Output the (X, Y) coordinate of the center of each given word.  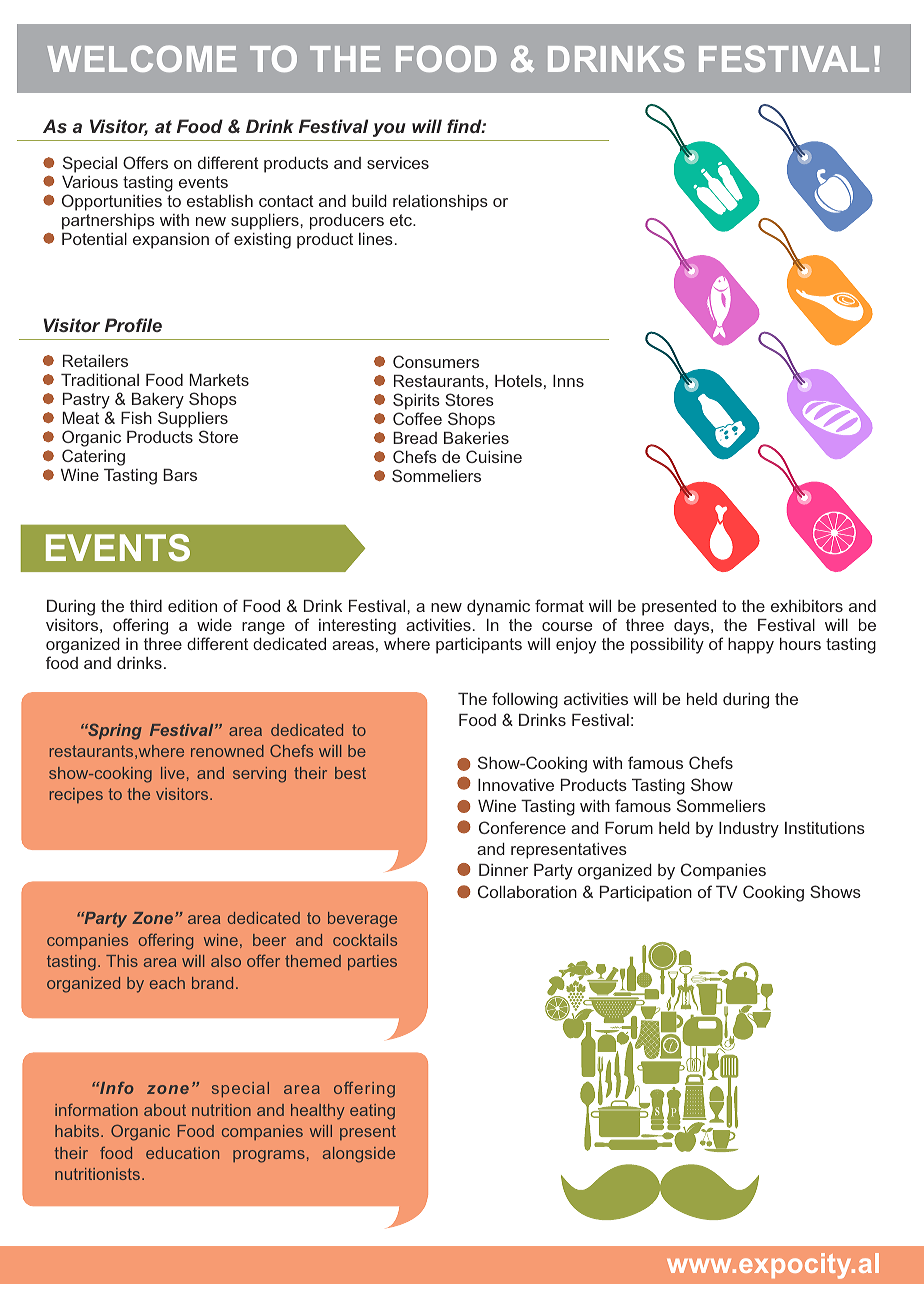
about (165, 1110)
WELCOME (142, 58)
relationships (440, 203)
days (693, 627)
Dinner (503, 870)
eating (372, 1112)
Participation (646, 894)
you (389, 130)
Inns (568, 381)
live (173, 773)
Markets (219, 380)
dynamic (498, 608)
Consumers (436, 361)
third (146, 606)
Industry (749, 830)
